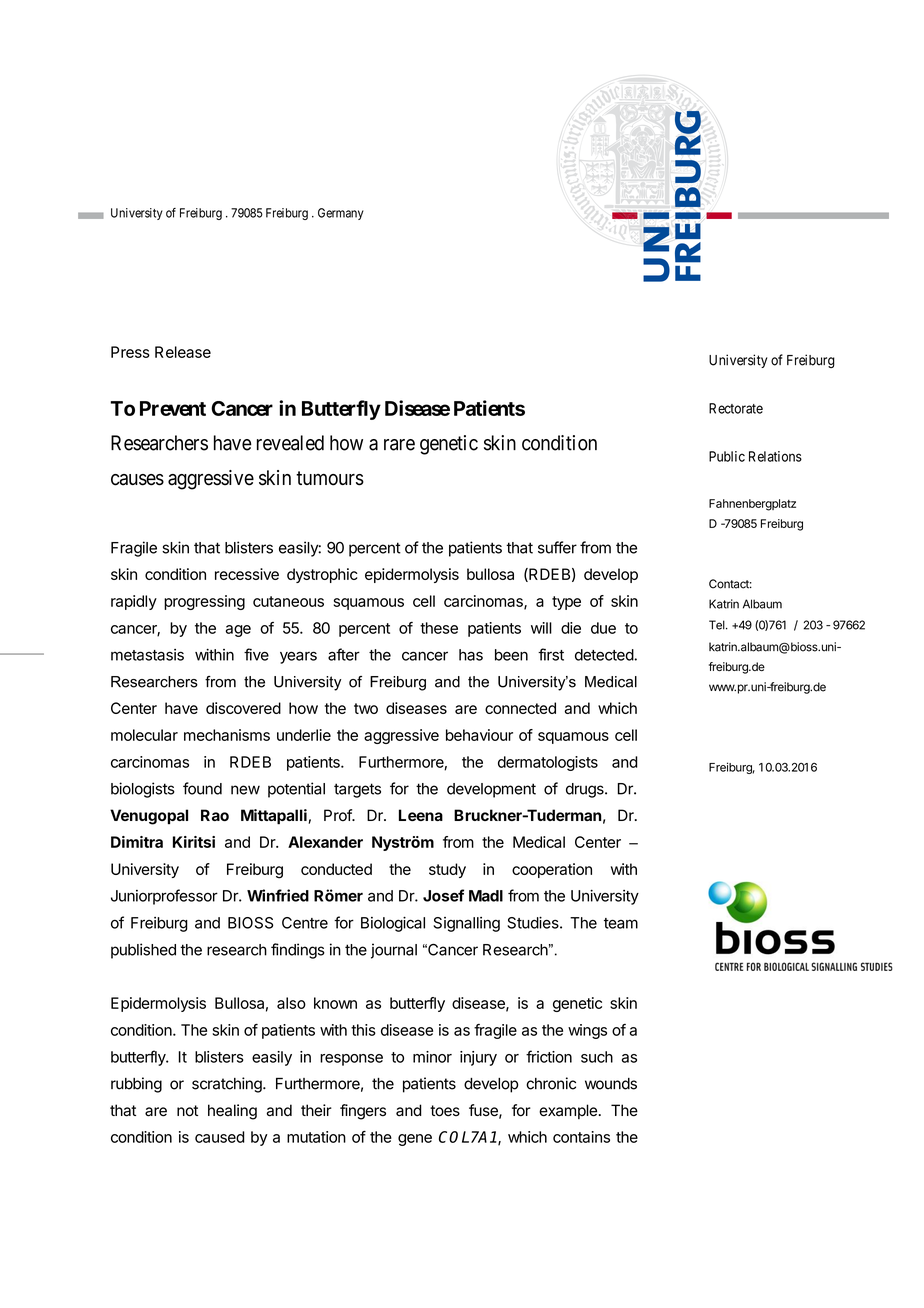 The image size is (924, 1308). What do you see at coordinates (611, 1084) in the document?
I see `wounds` at bounding box center [611, 1084].
